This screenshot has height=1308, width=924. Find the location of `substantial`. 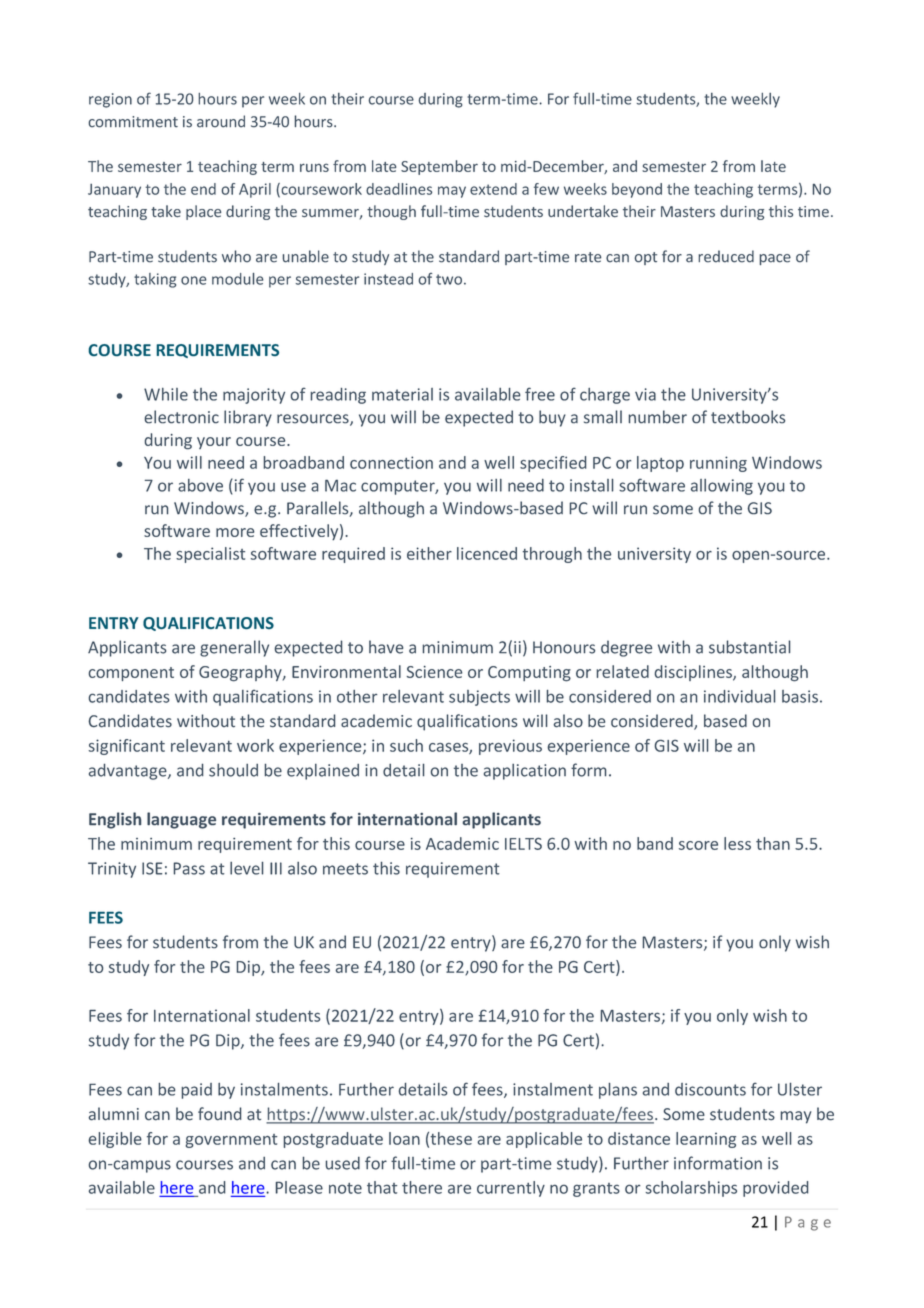

substantial is located at coordinates (749, 647).
